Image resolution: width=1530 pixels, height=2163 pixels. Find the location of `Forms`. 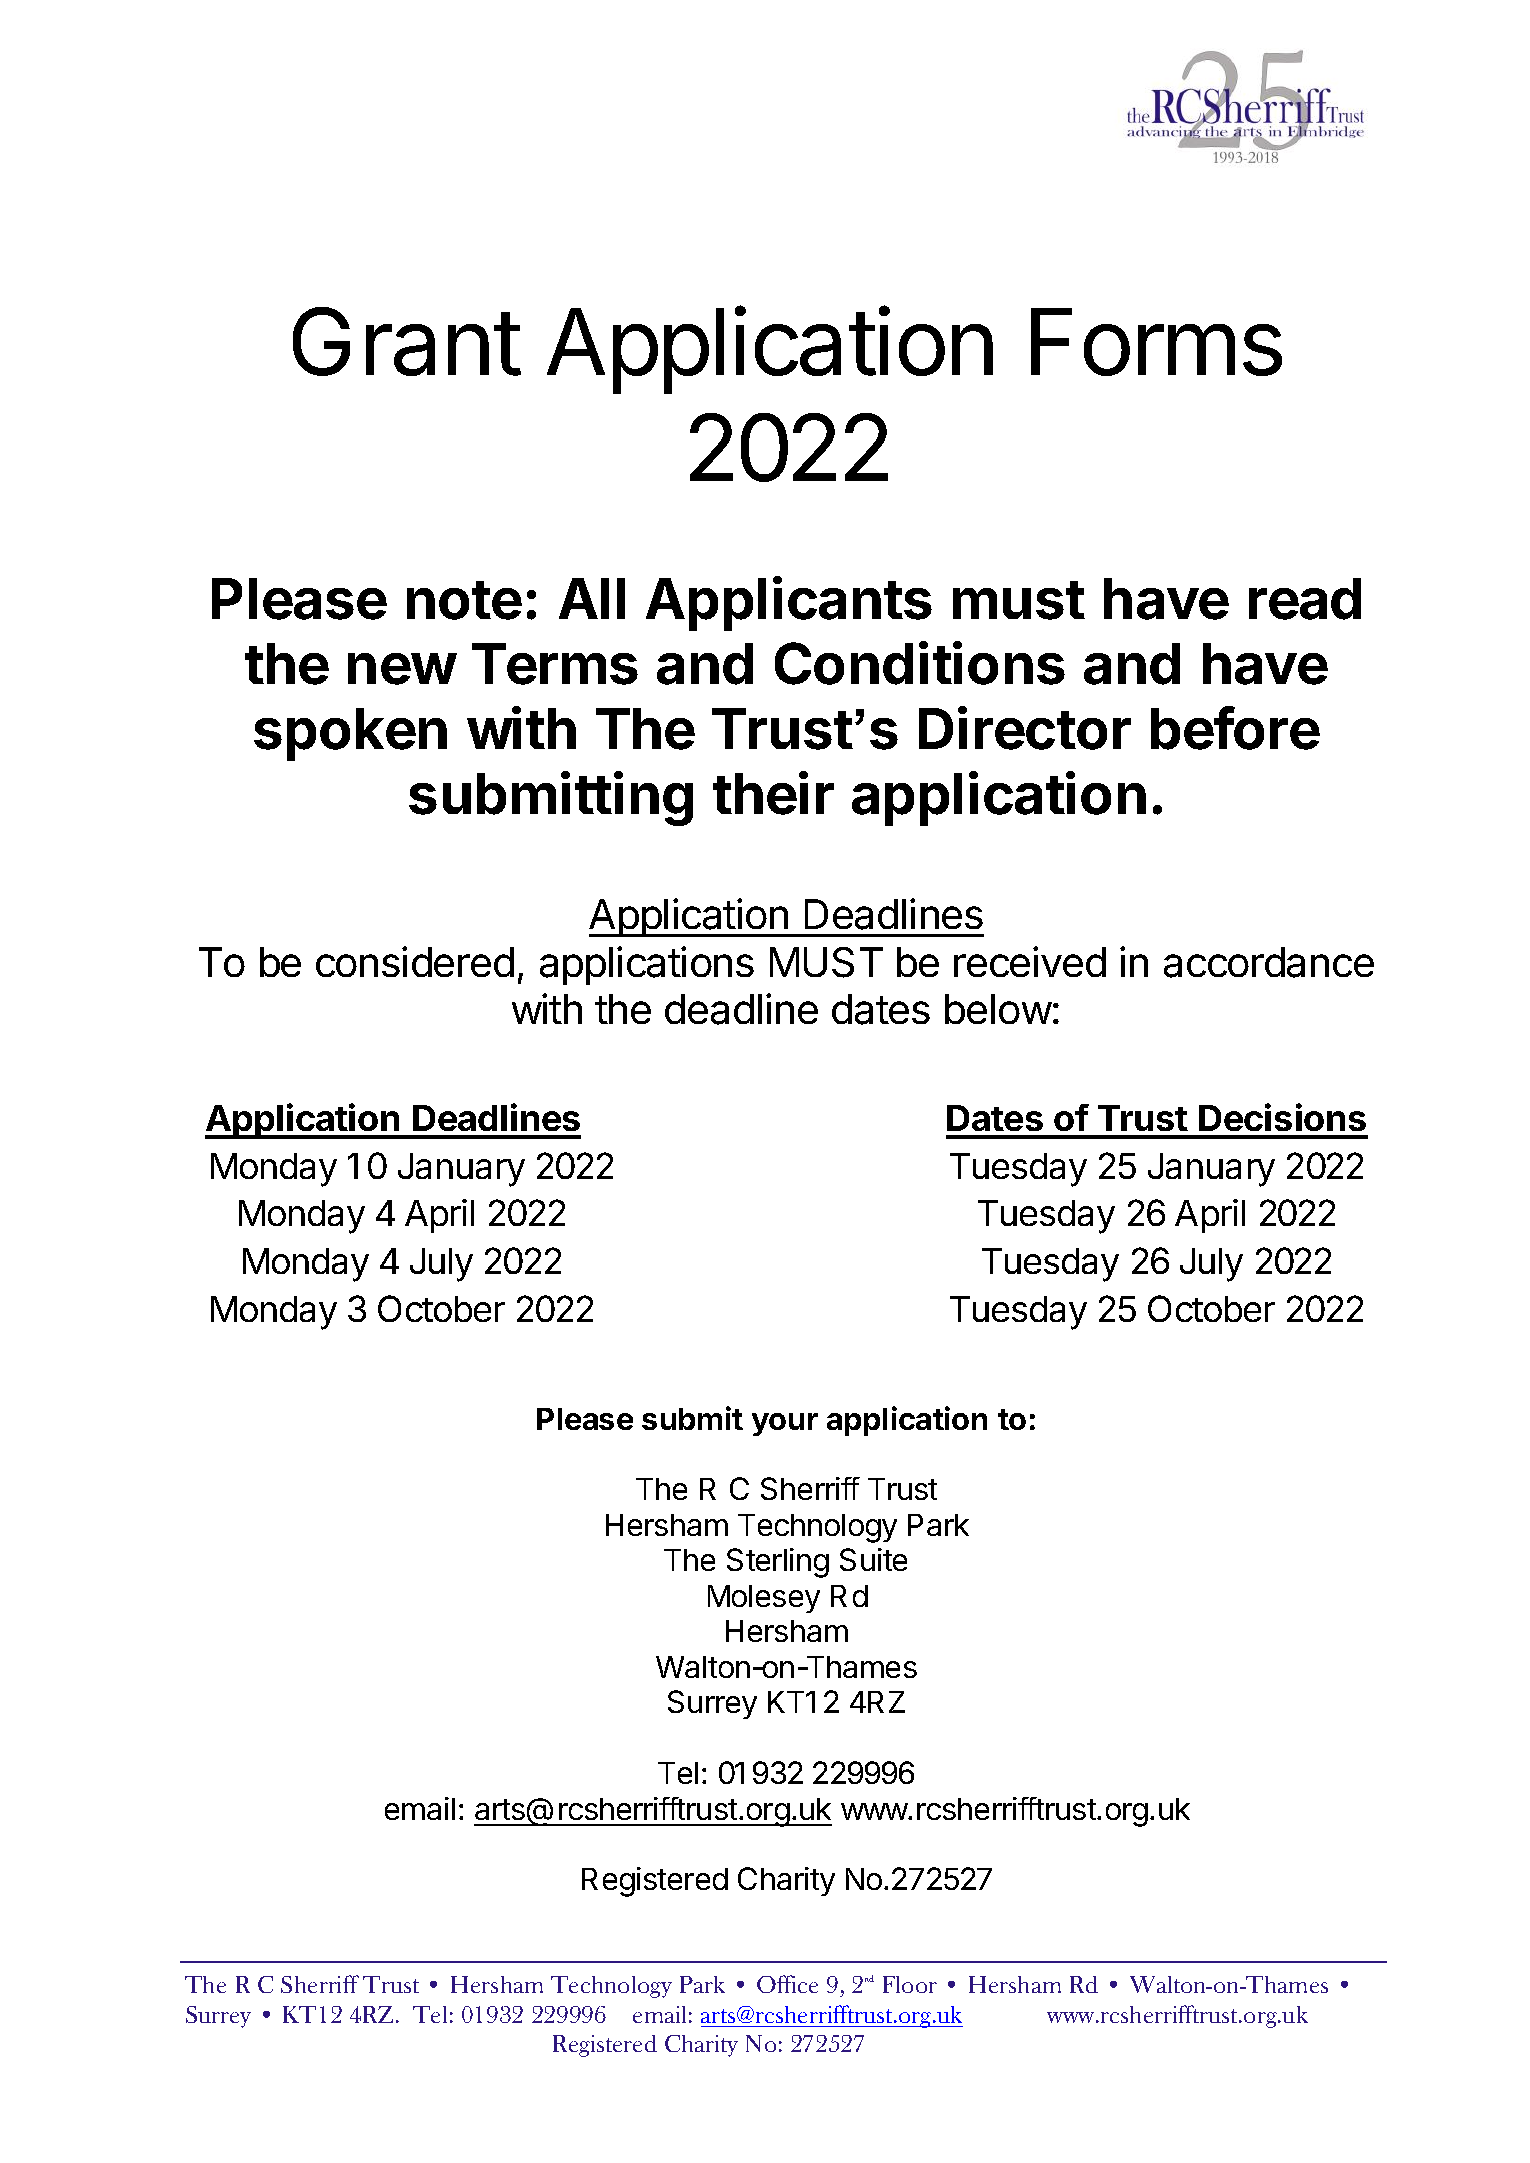

Forms is located at coordinates (1156, 342).
